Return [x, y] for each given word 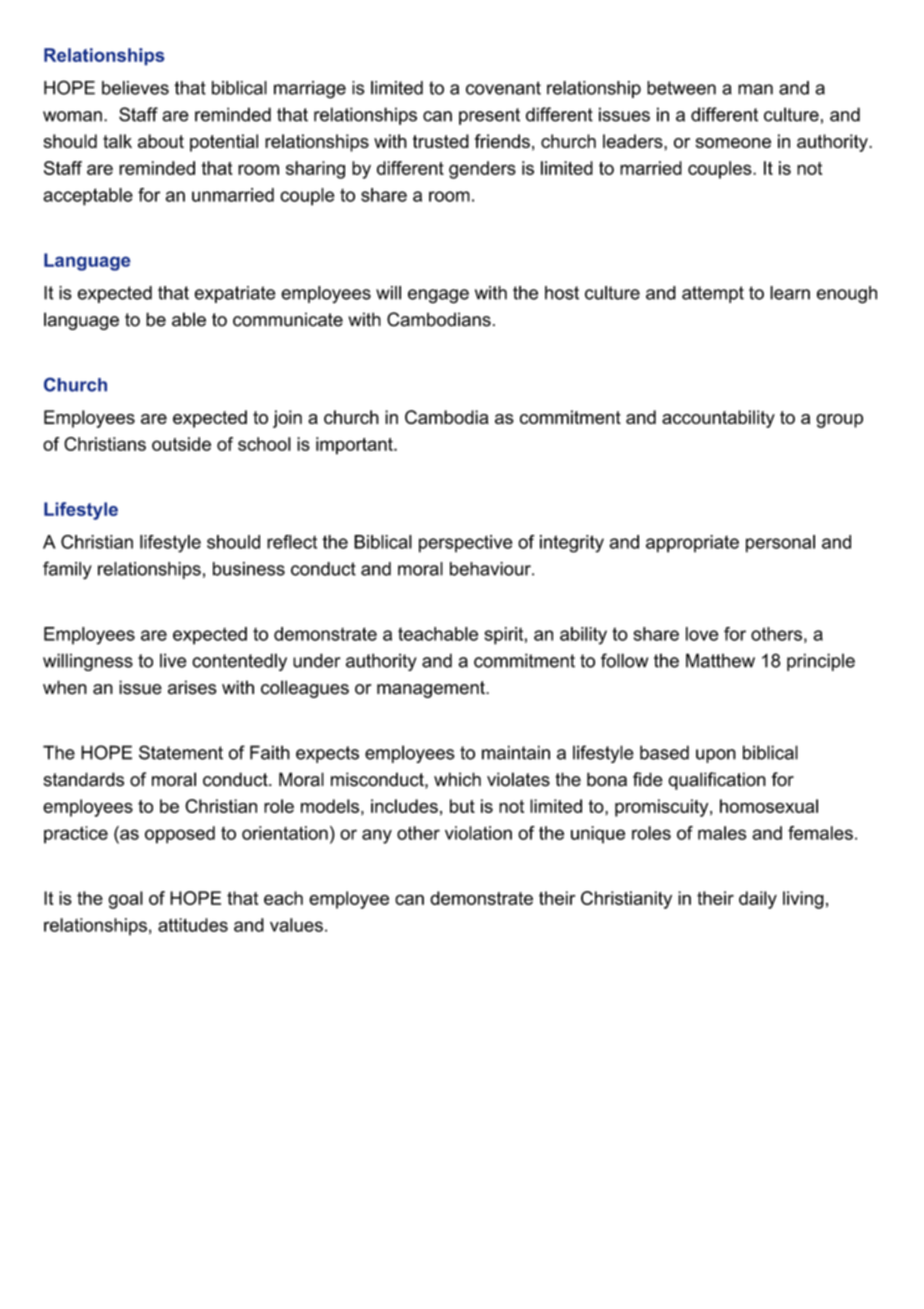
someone [733, 143]
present [489, 116]
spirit [503, 636]
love [702, 634]
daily [758, 900]
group [839, 421]
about [161, 141]
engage [438, 296]
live [173, 660]
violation [478, 833]
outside [181, 444]
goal [125, 900]
